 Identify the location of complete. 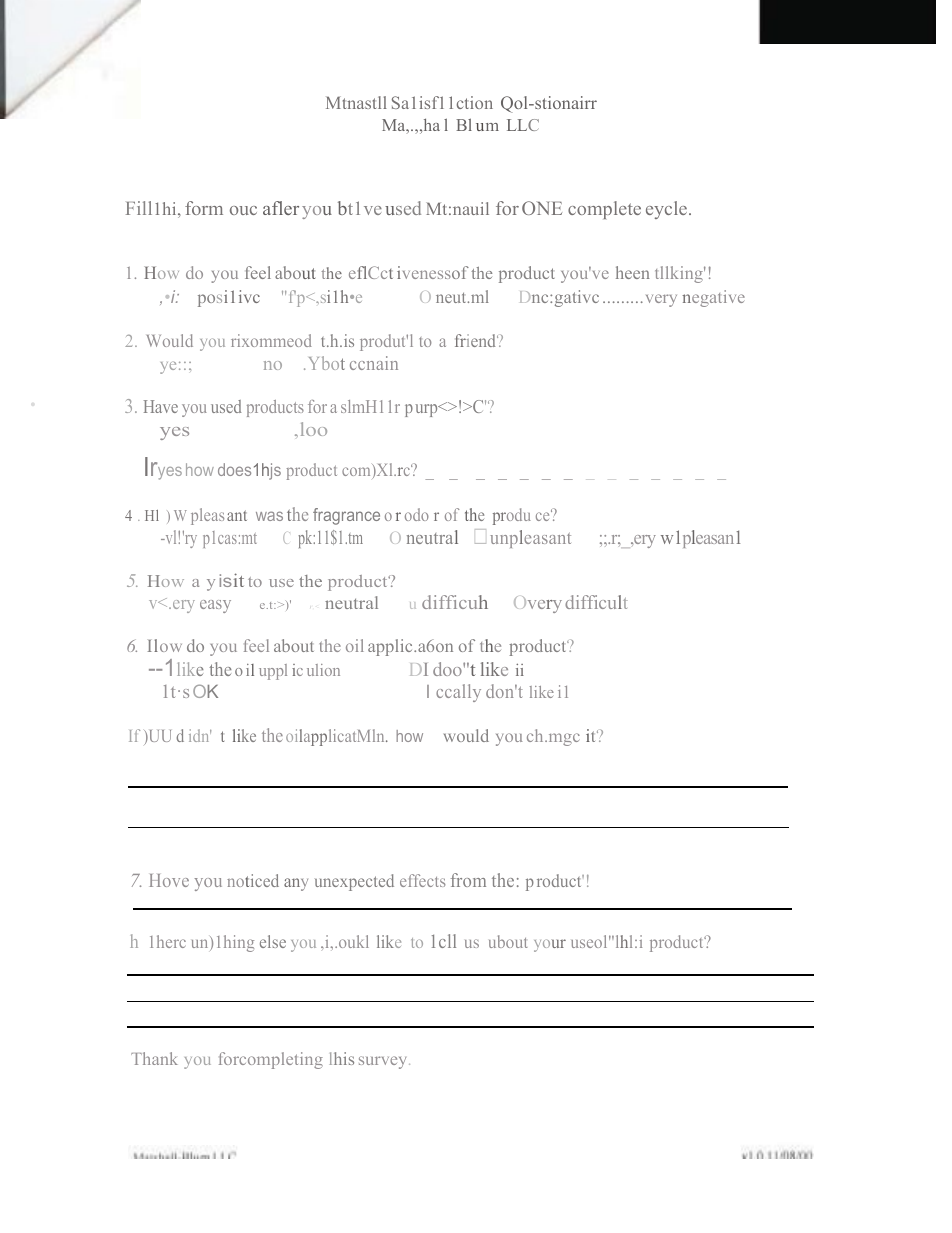
(604, 210).
